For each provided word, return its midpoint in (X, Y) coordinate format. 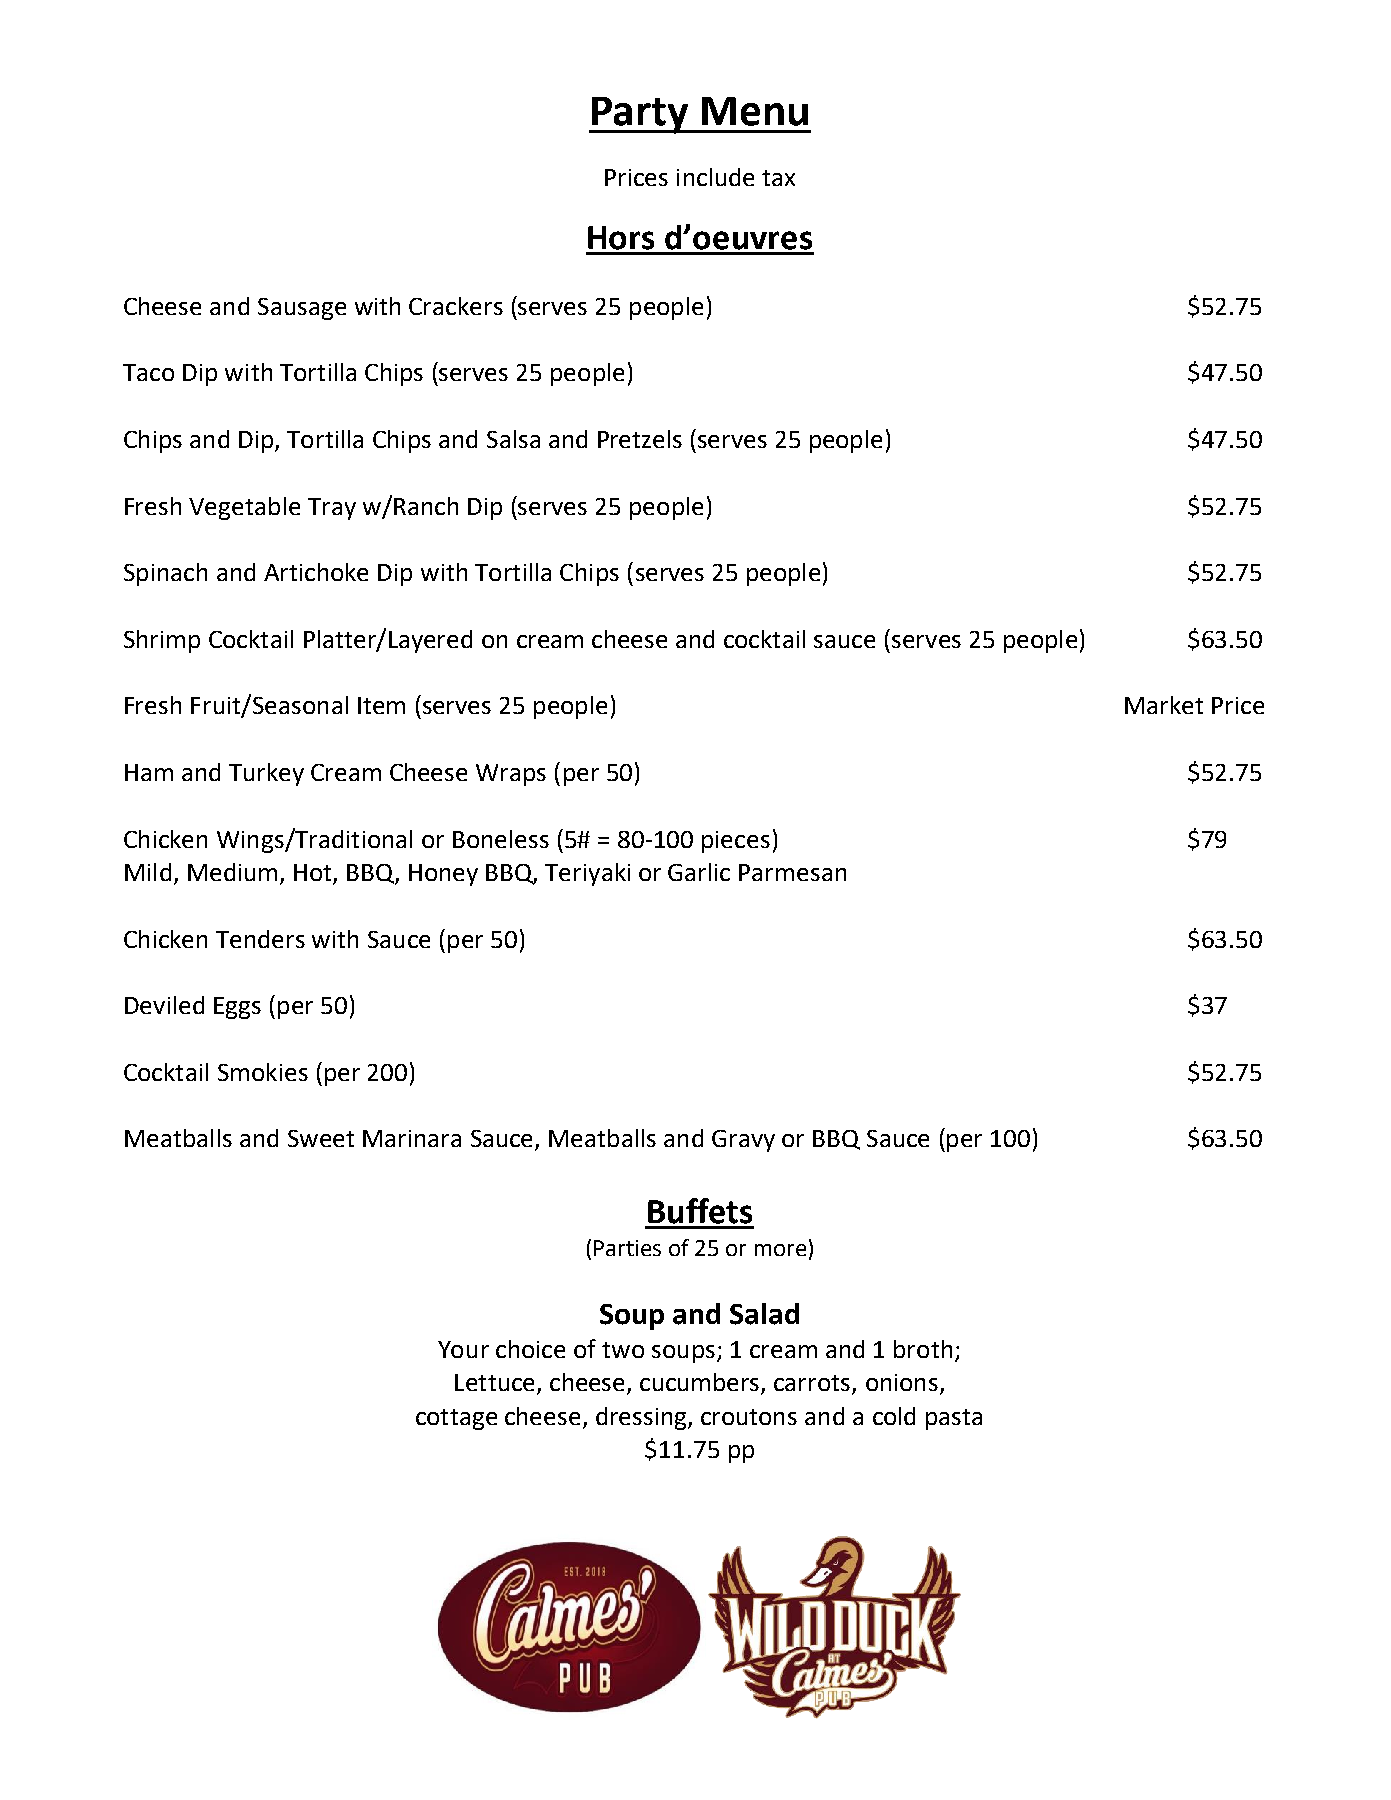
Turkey (266, 774)
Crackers (456, 306)
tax (778, 178)
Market (1164, 705)
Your (463, 1349)
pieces (736, 842)
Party (640, 115)
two (623, 1350)
